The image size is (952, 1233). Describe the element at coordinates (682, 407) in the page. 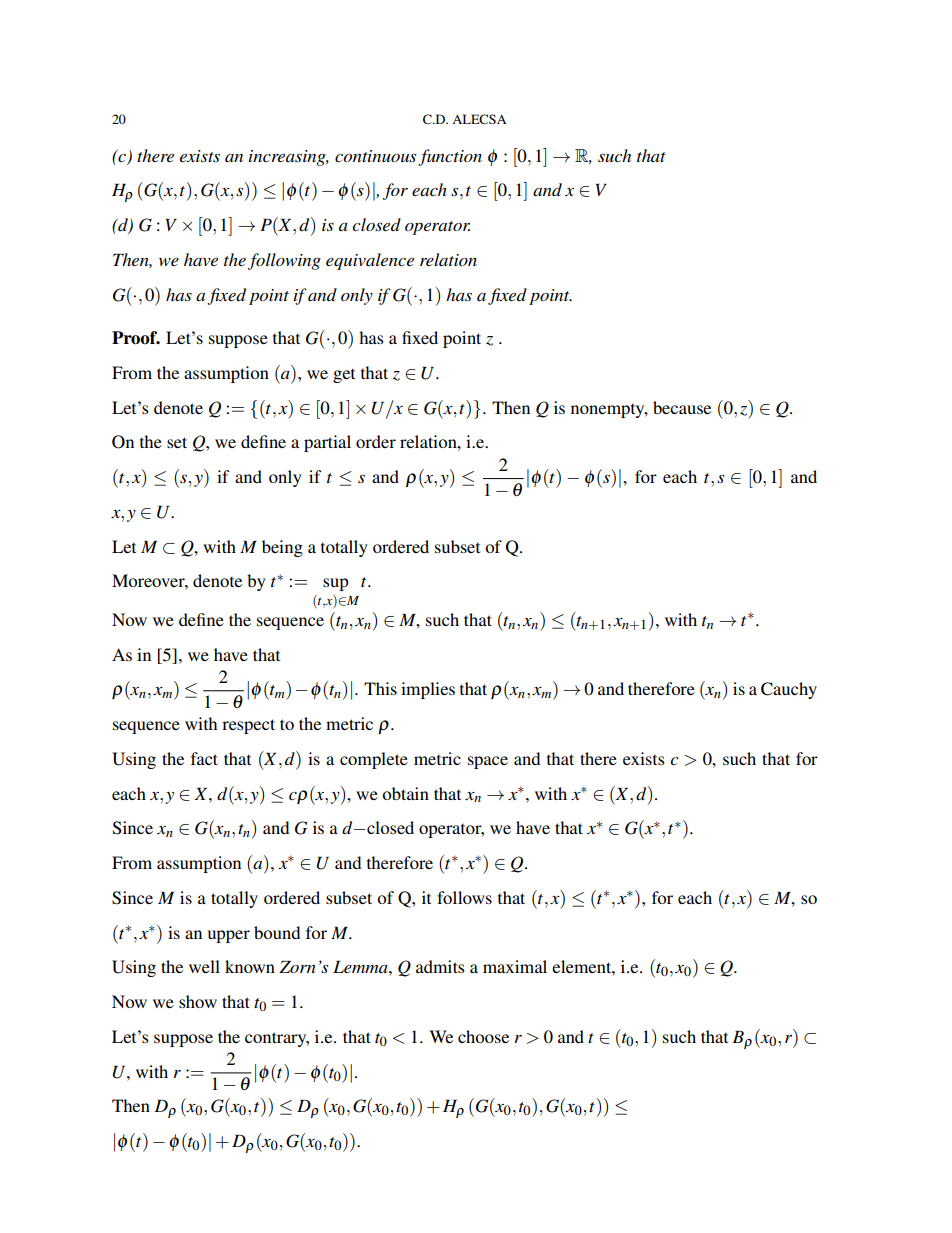

I see `because` at that location.
